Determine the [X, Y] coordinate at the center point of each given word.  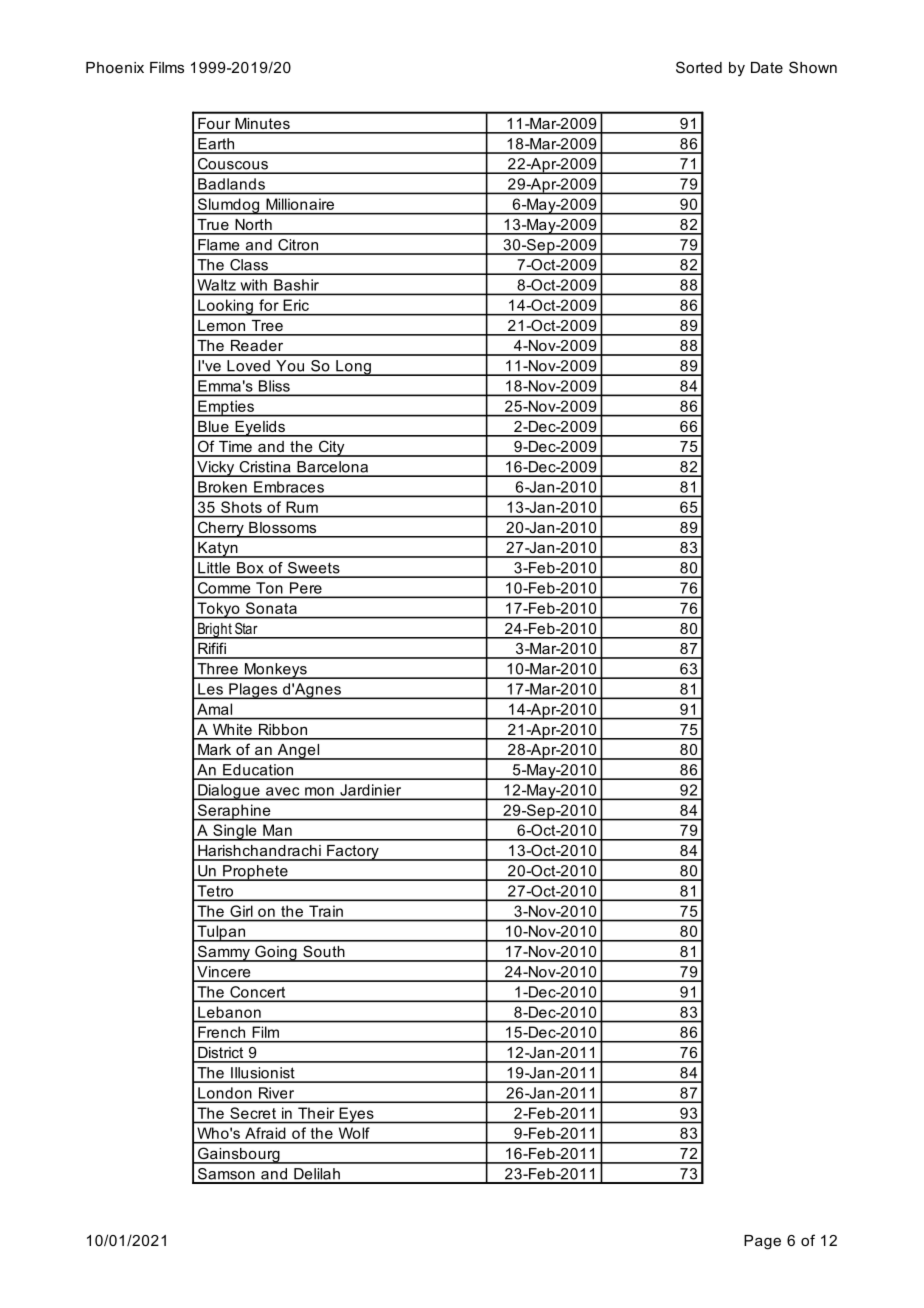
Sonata [271, 608]
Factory [353, 853]
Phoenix [115, 67]
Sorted [699, 67]
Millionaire [300, 204]
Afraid [265, 1133]
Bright [215, 631]
